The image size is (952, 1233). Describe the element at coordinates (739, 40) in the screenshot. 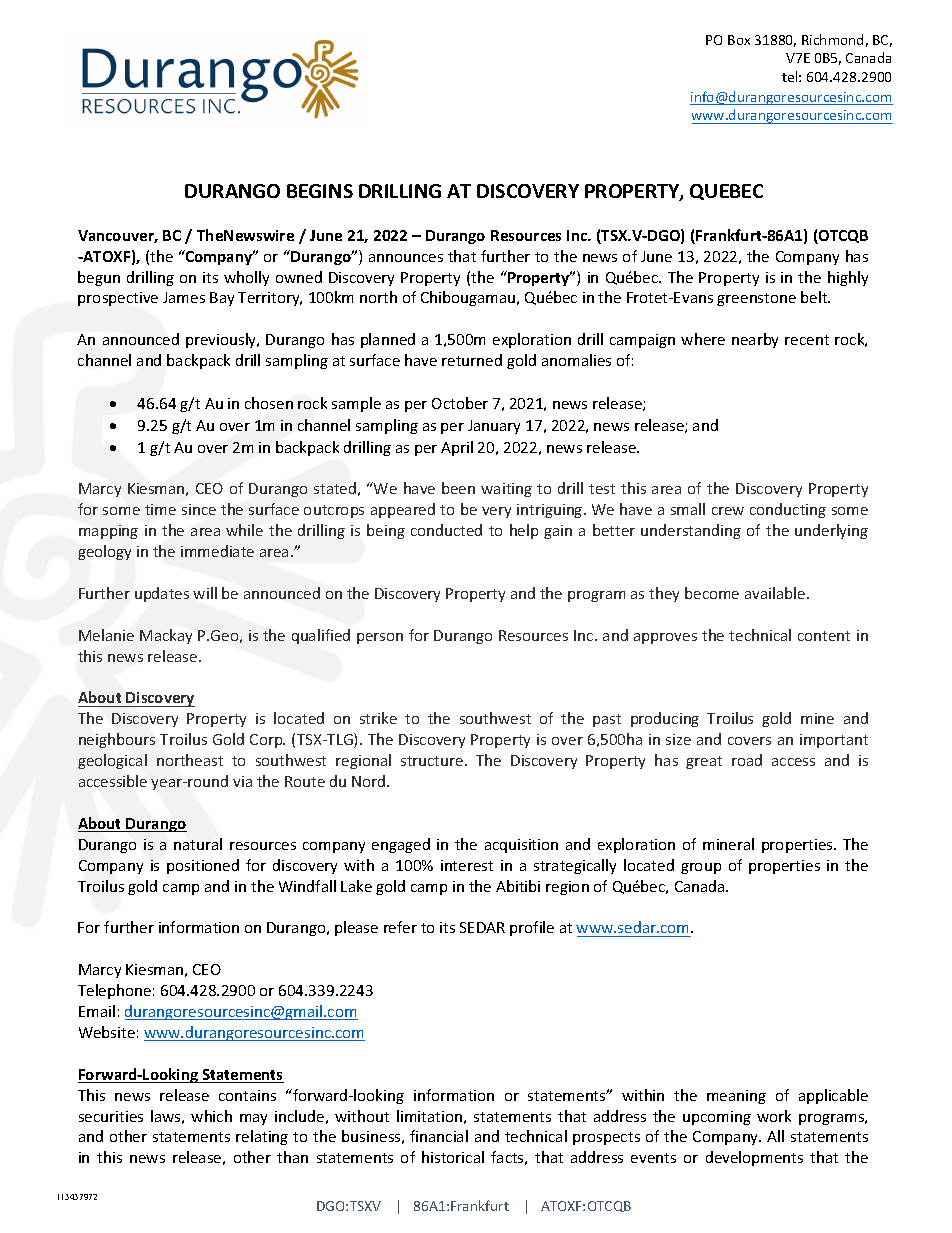

I see `Box` at that location.
